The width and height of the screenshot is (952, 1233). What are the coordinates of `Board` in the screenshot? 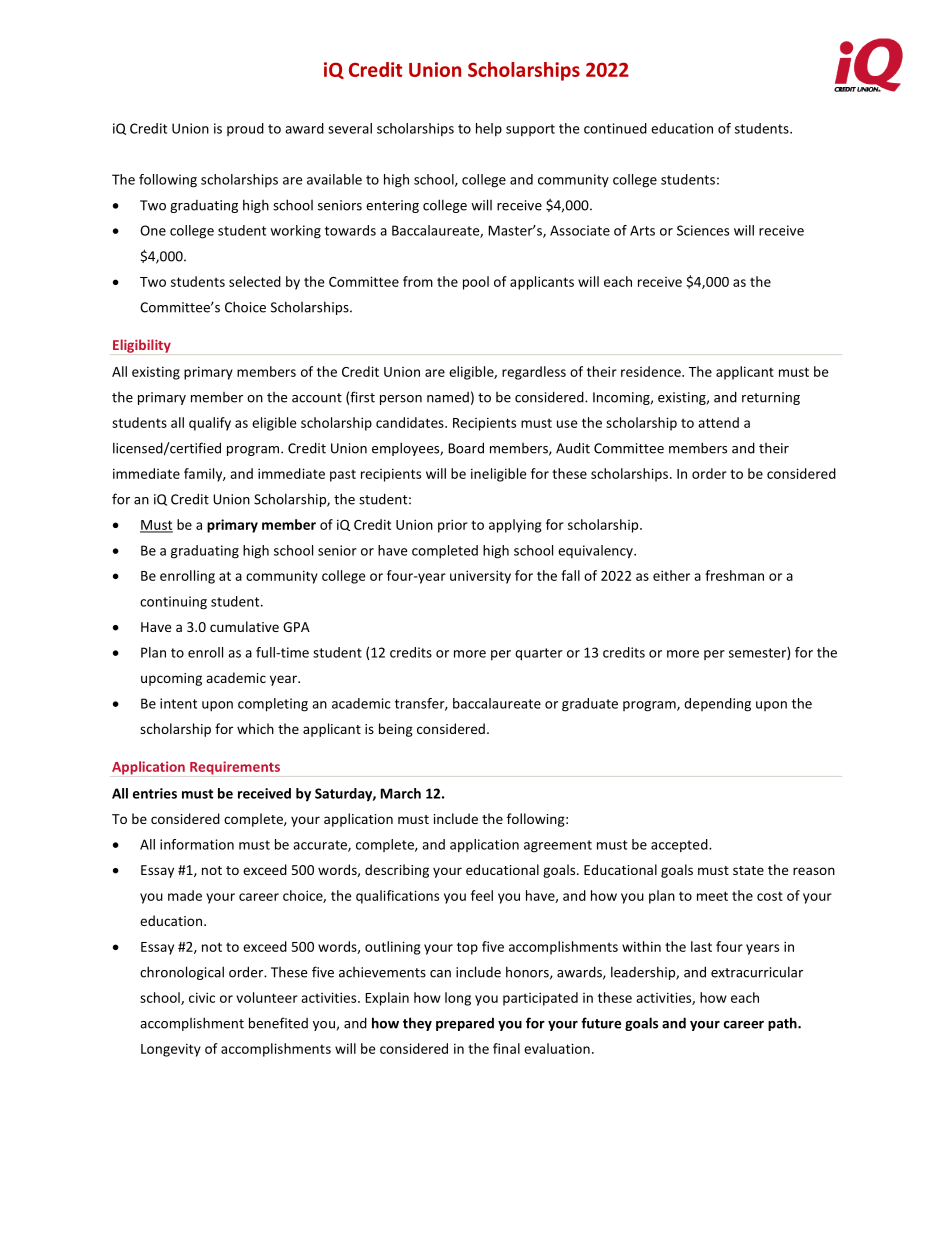 It's located at (466, 448).
